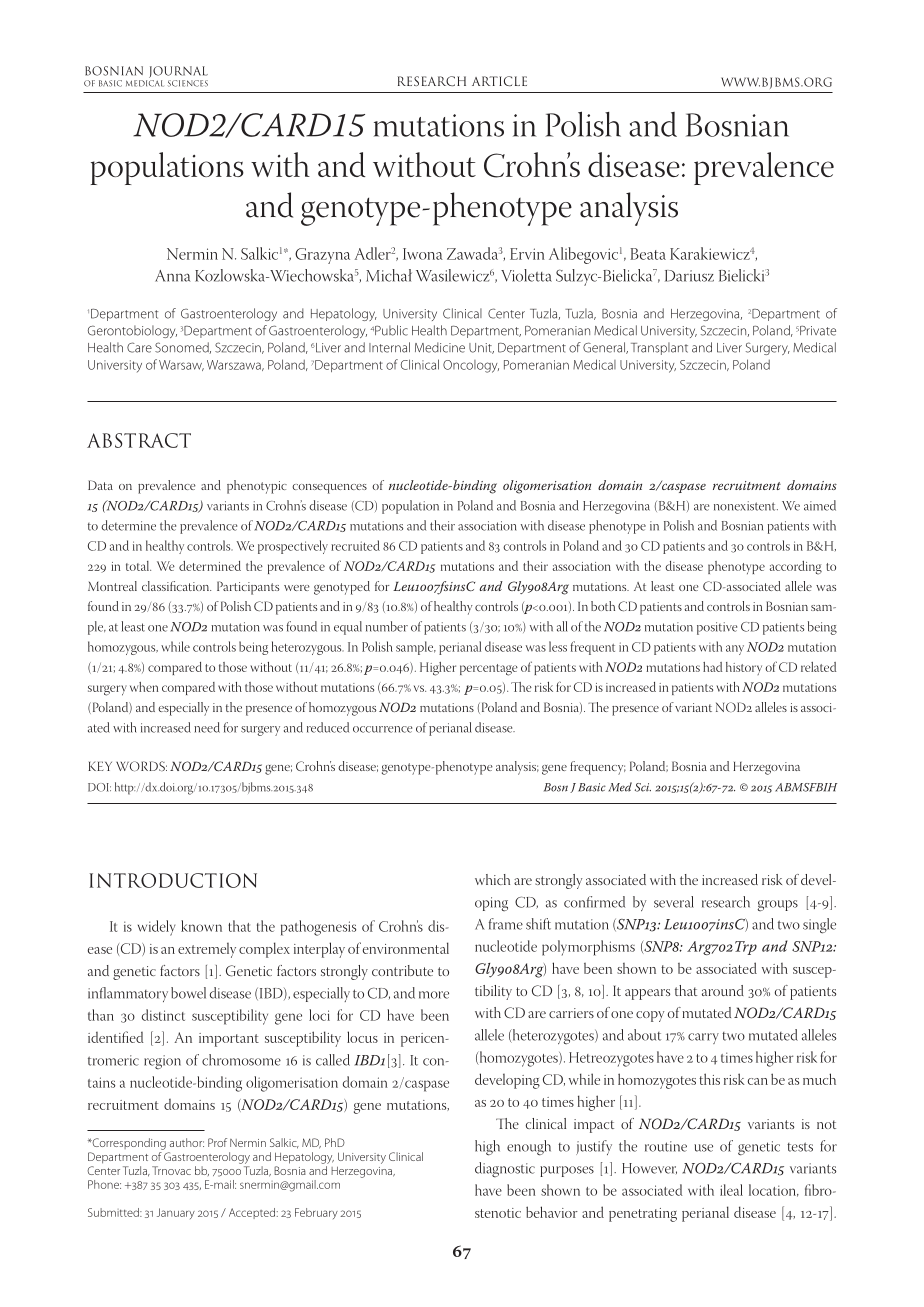 The image size is (924, 1307). I want to click on INTRODUCTION, so click(173, 880).
